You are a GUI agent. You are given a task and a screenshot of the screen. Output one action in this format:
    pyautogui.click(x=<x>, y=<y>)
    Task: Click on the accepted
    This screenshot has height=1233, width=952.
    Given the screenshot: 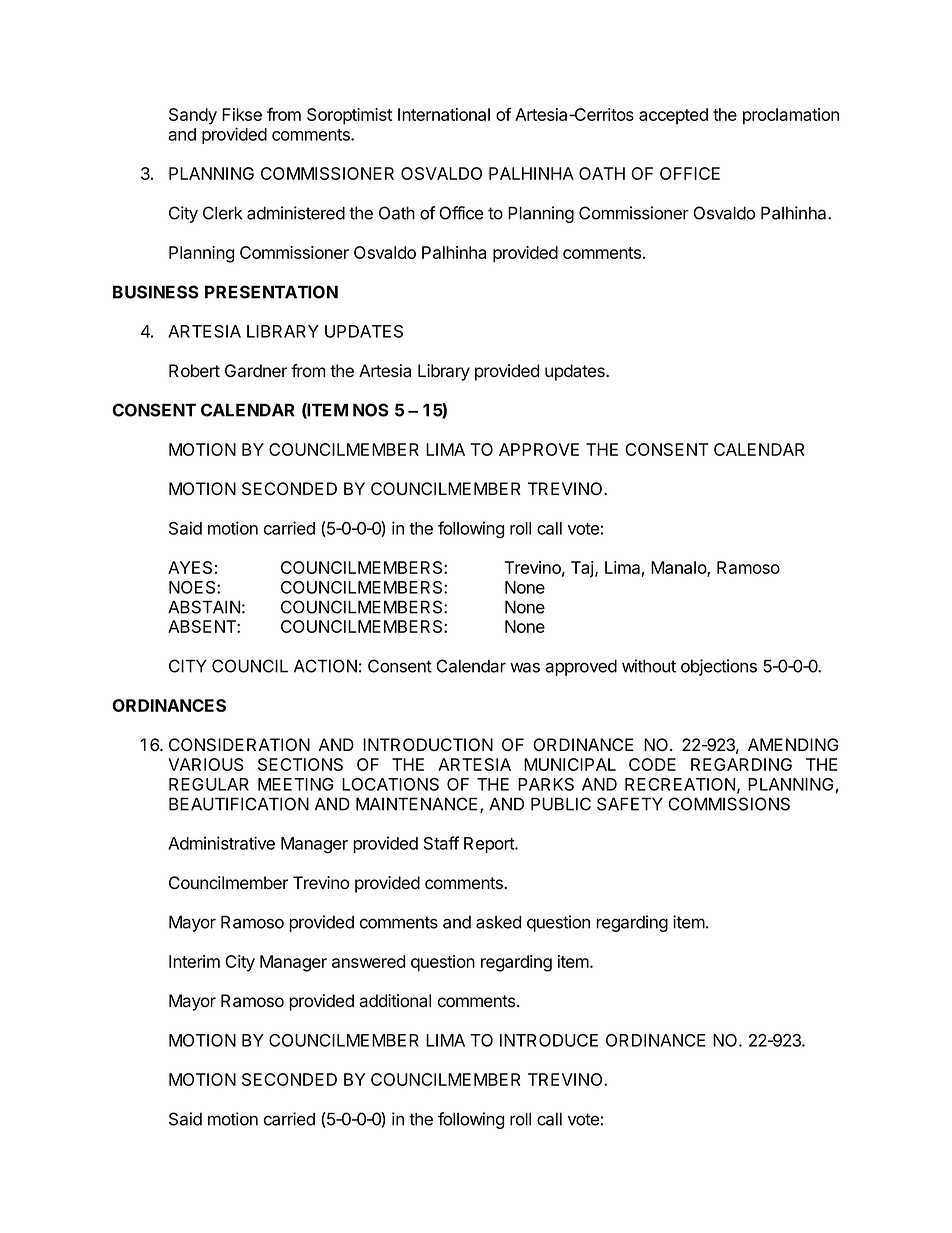 What is the action you would take?
    pyautogui.click(x=673, y=116)
